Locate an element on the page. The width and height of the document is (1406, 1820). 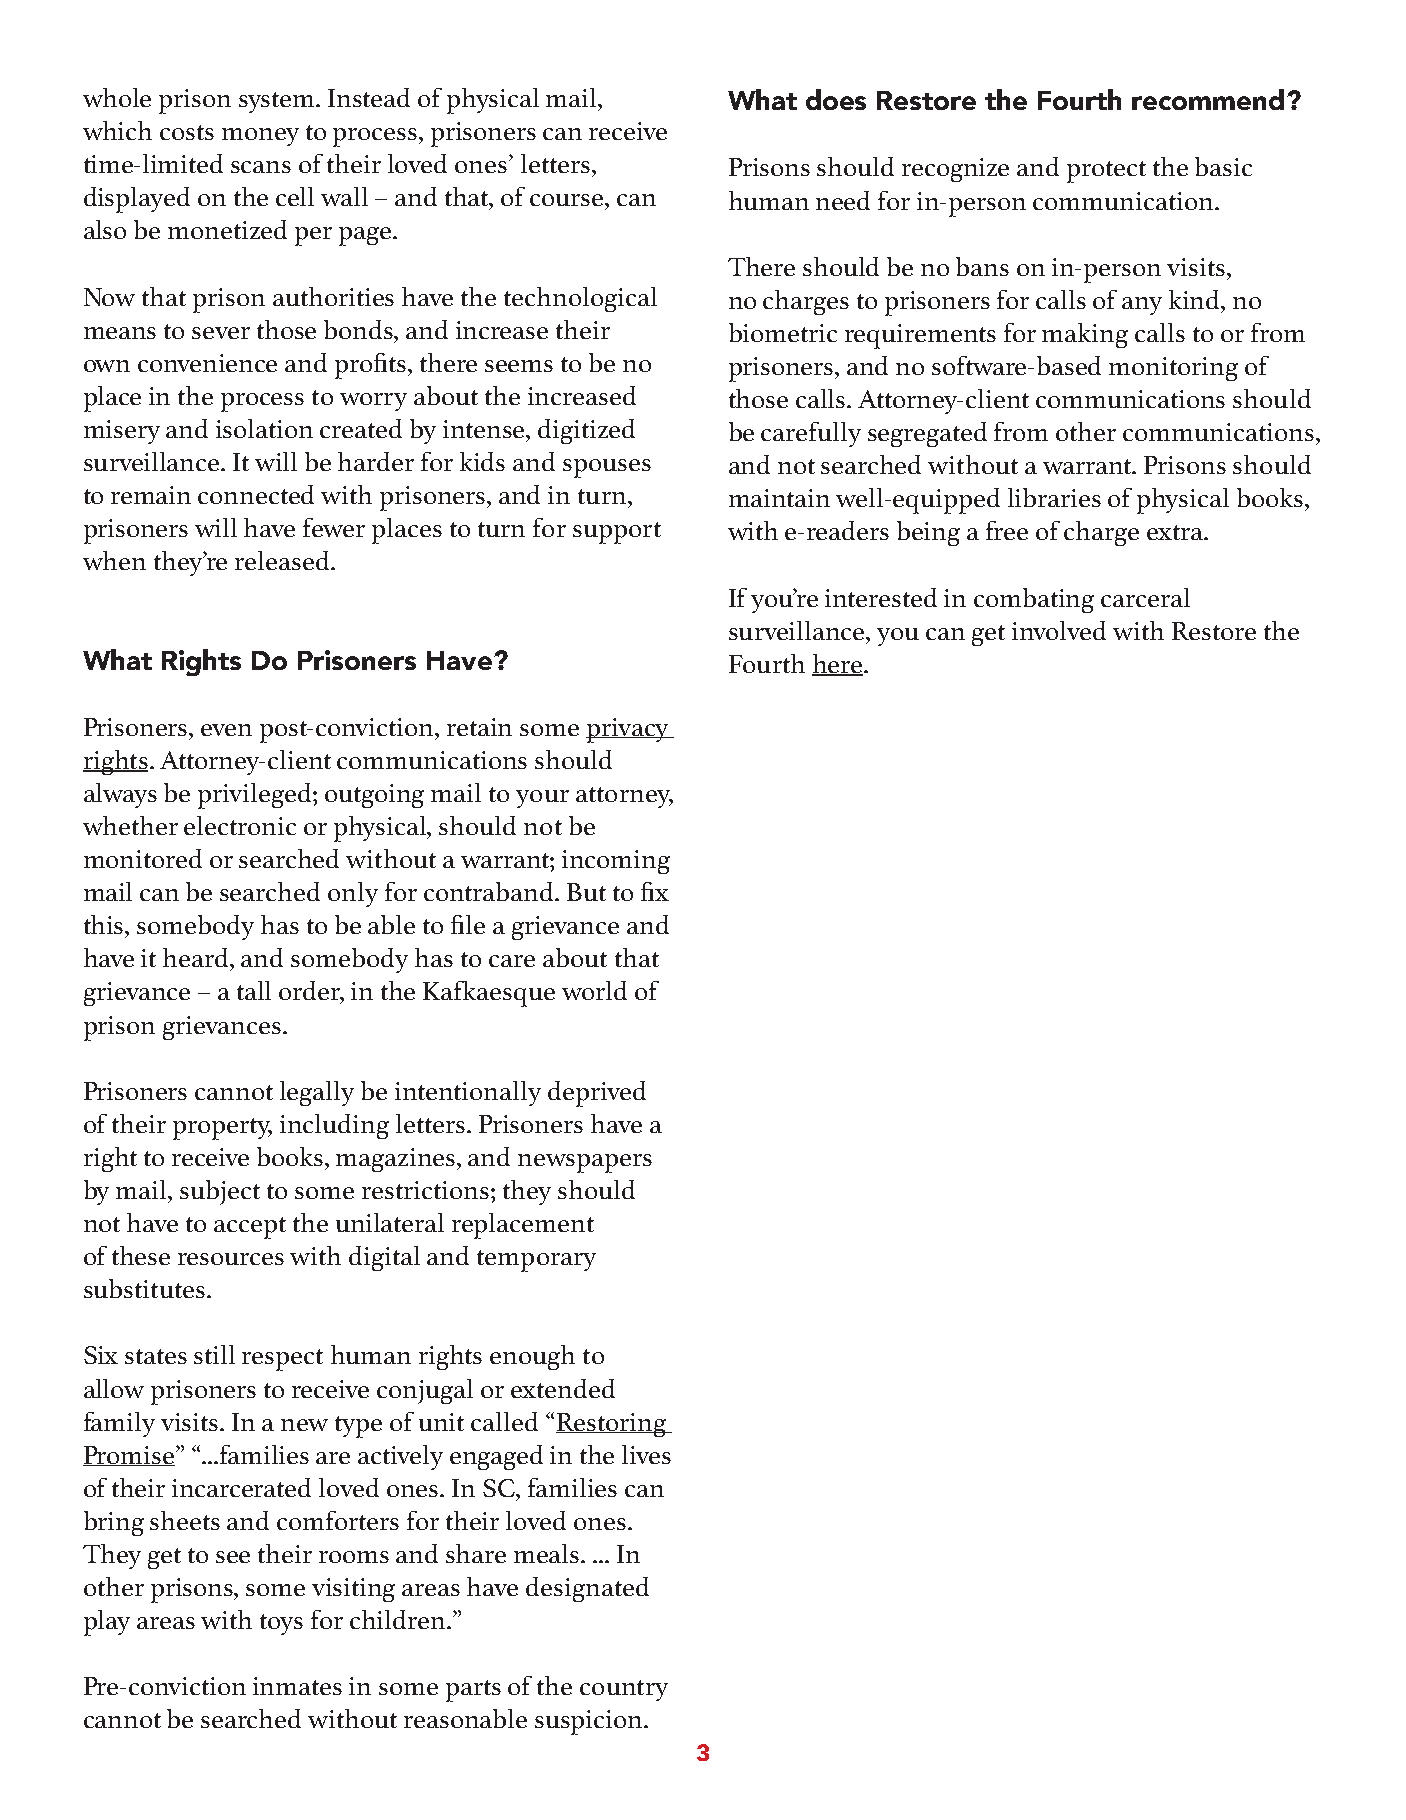
connected is located at coordinates (256, 494).
